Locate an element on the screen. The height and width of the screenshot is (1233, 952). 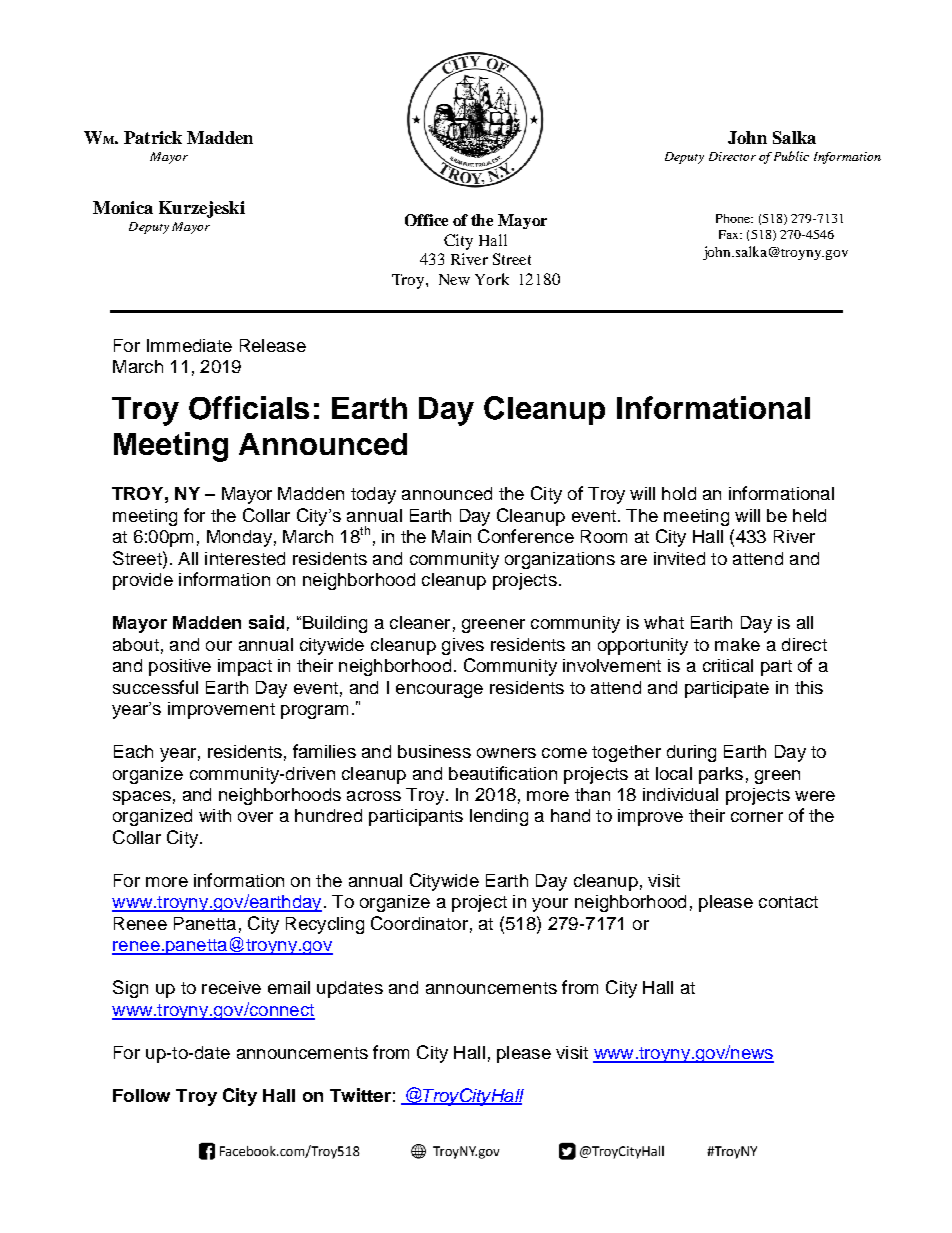
gives is located at coordinates (463, 646).
